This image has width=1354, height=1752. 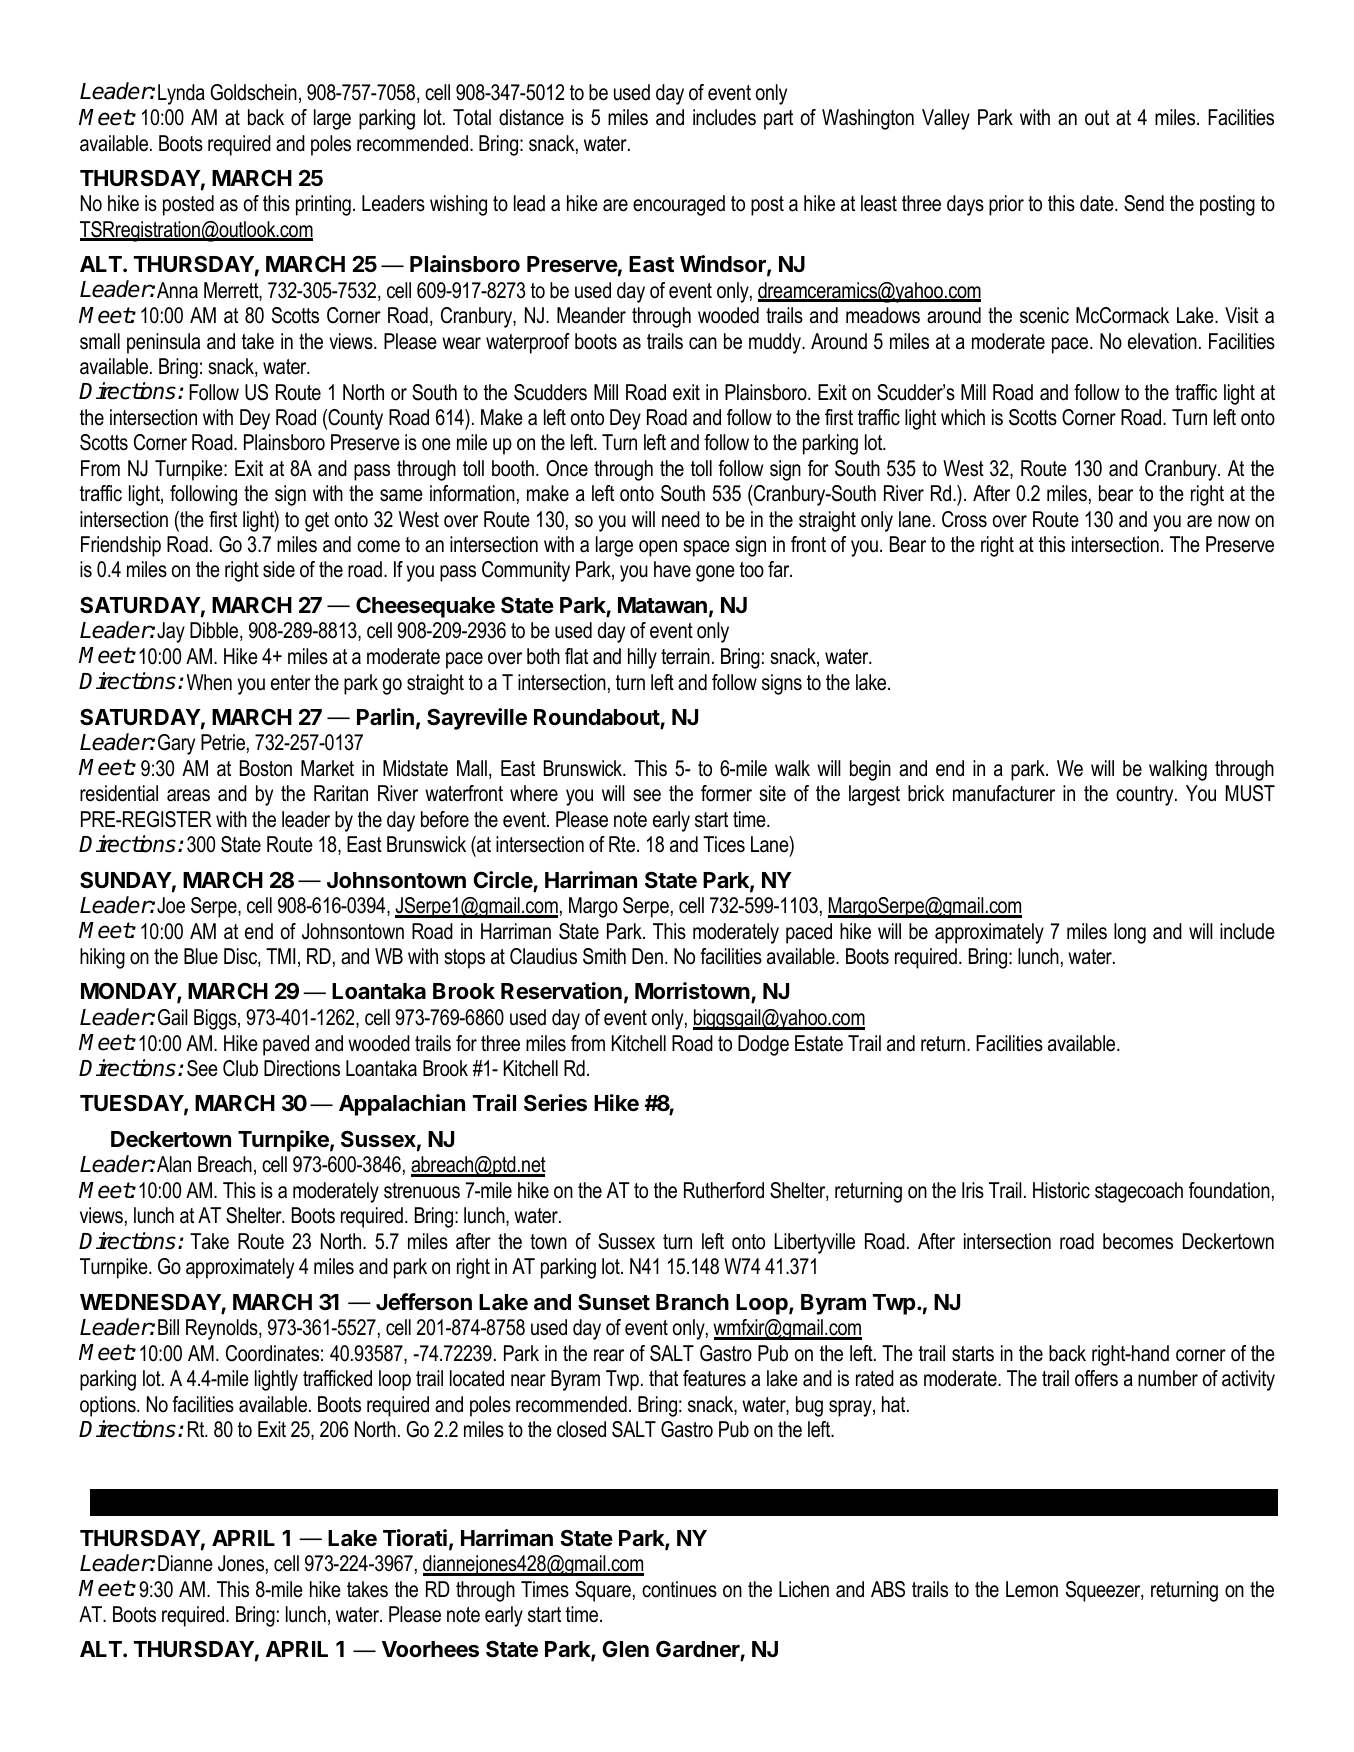 I want to click on Rutherford, so click(x=724, y=1190).
